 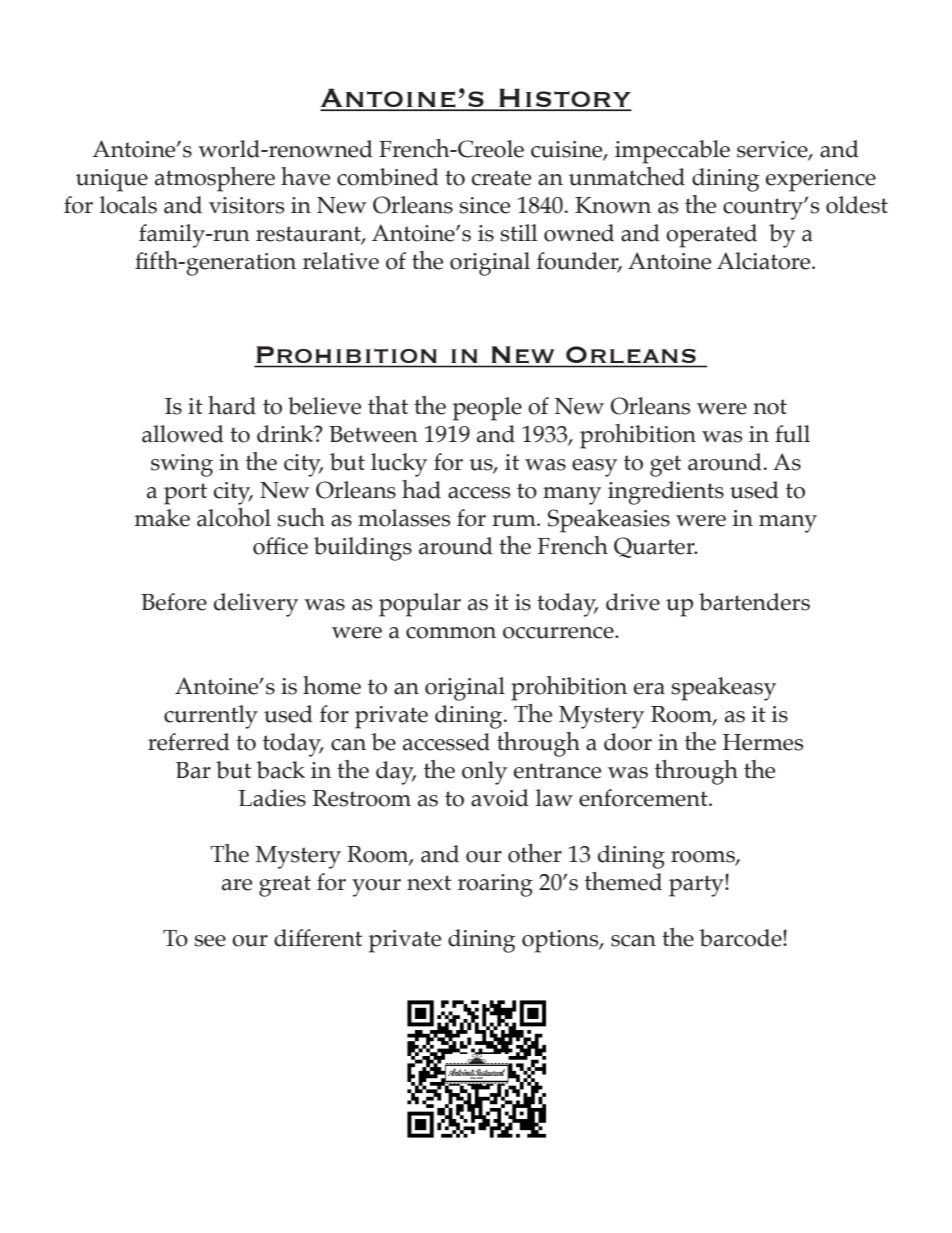 I want to click on common, so click(x=451, y=633).
